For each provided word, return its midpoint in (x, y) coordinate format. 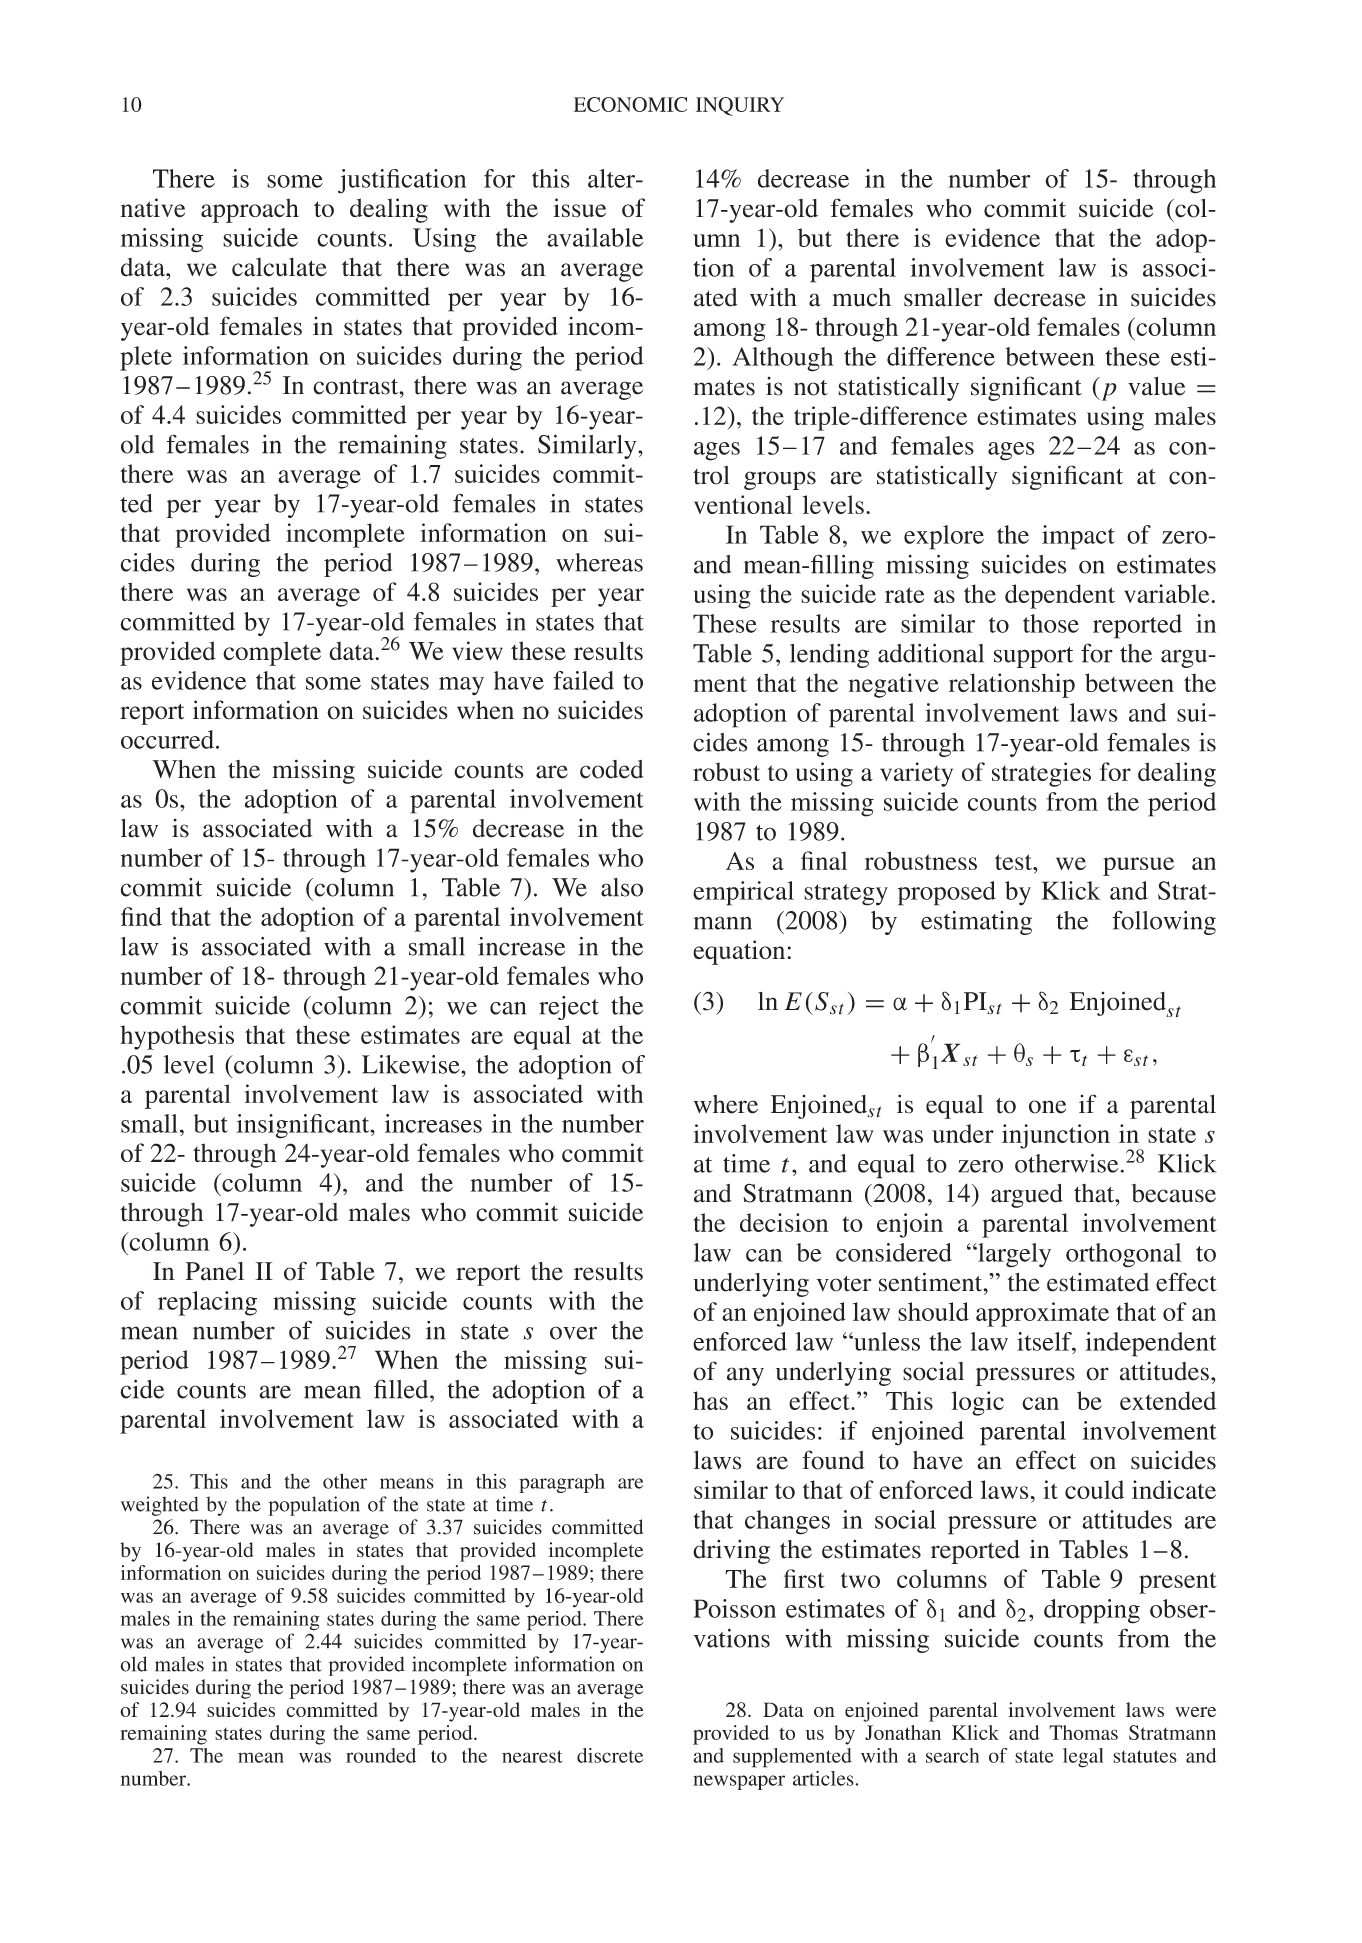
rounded (381, 1755)
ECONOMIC (630, 104)
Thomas (1083, 1732)
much (861, 297)
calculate (279, 267)
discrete (610, 1755)
